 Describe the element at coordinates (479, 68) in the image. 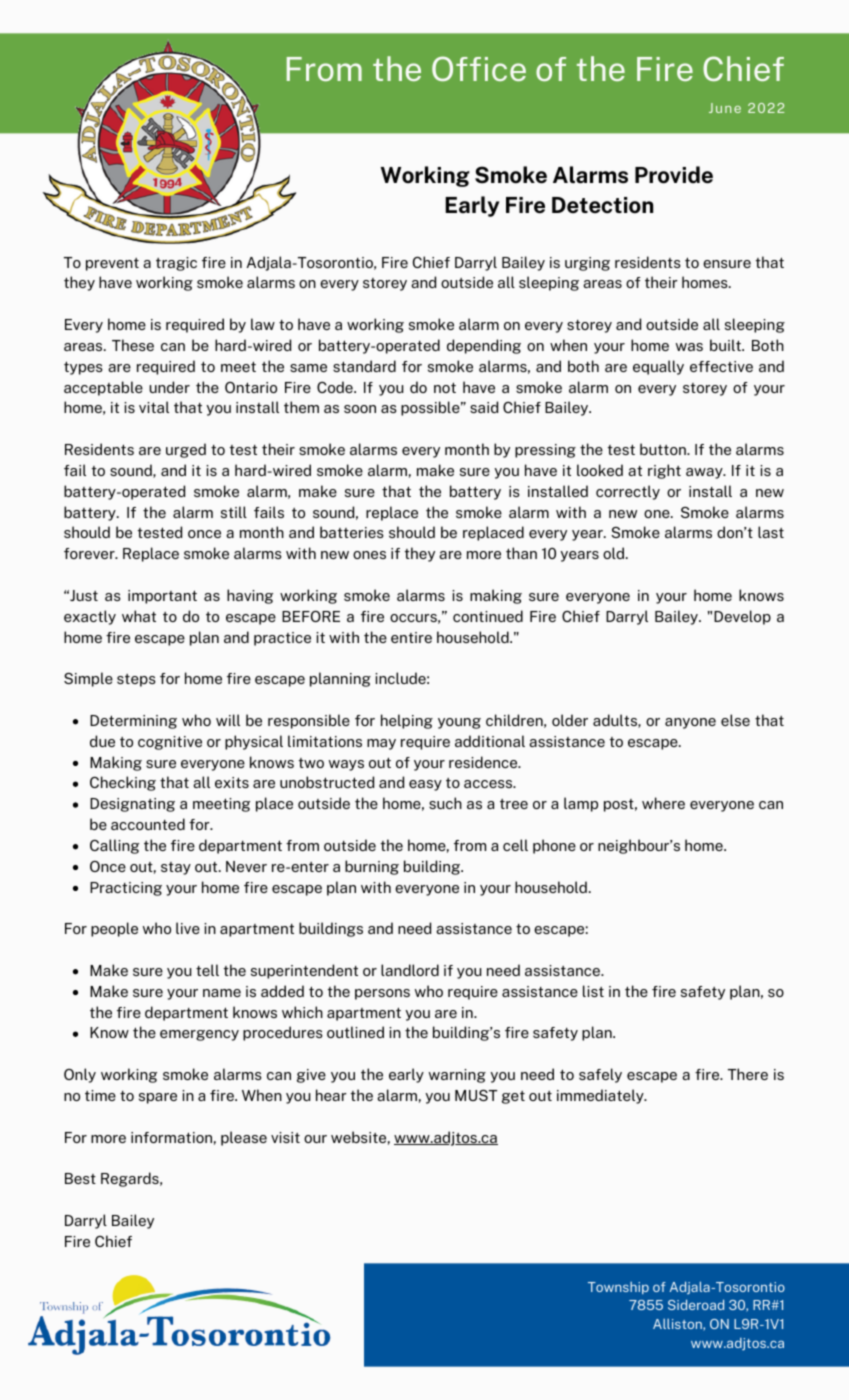

I see `Office` at that location.
